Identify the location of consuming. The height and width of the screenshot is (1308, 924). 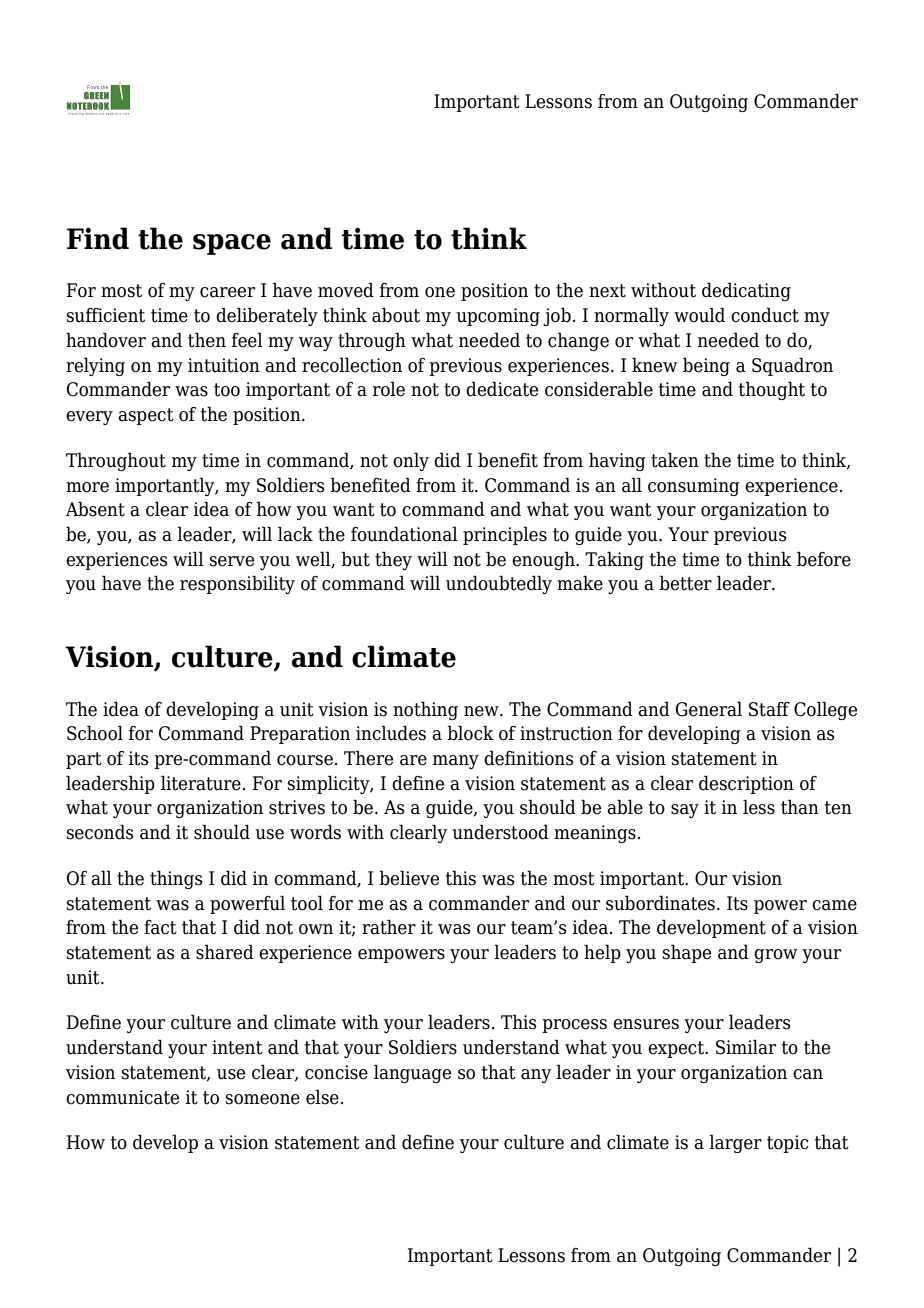
(694, 487).
